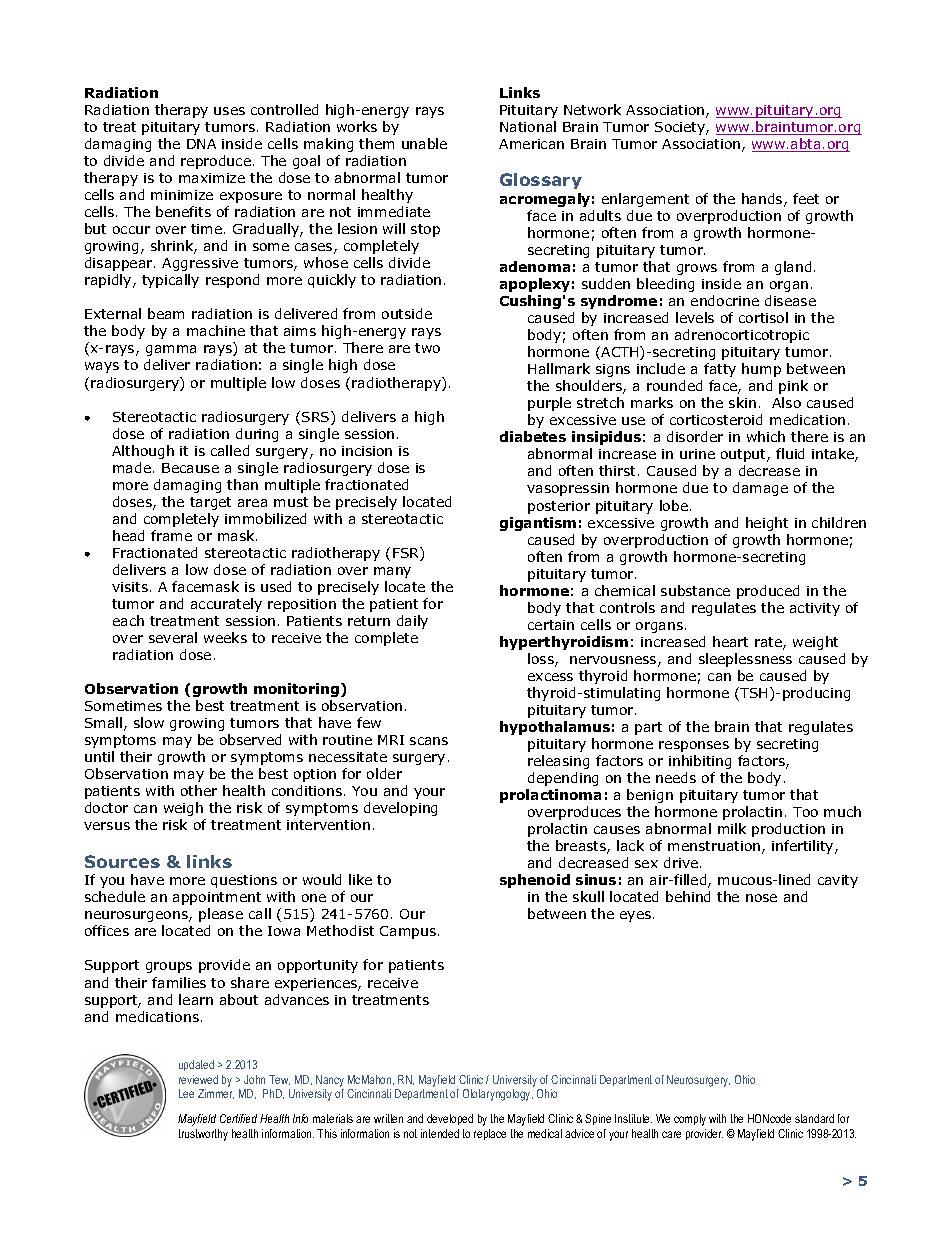  I want to click on heart, so click(730, 641).
